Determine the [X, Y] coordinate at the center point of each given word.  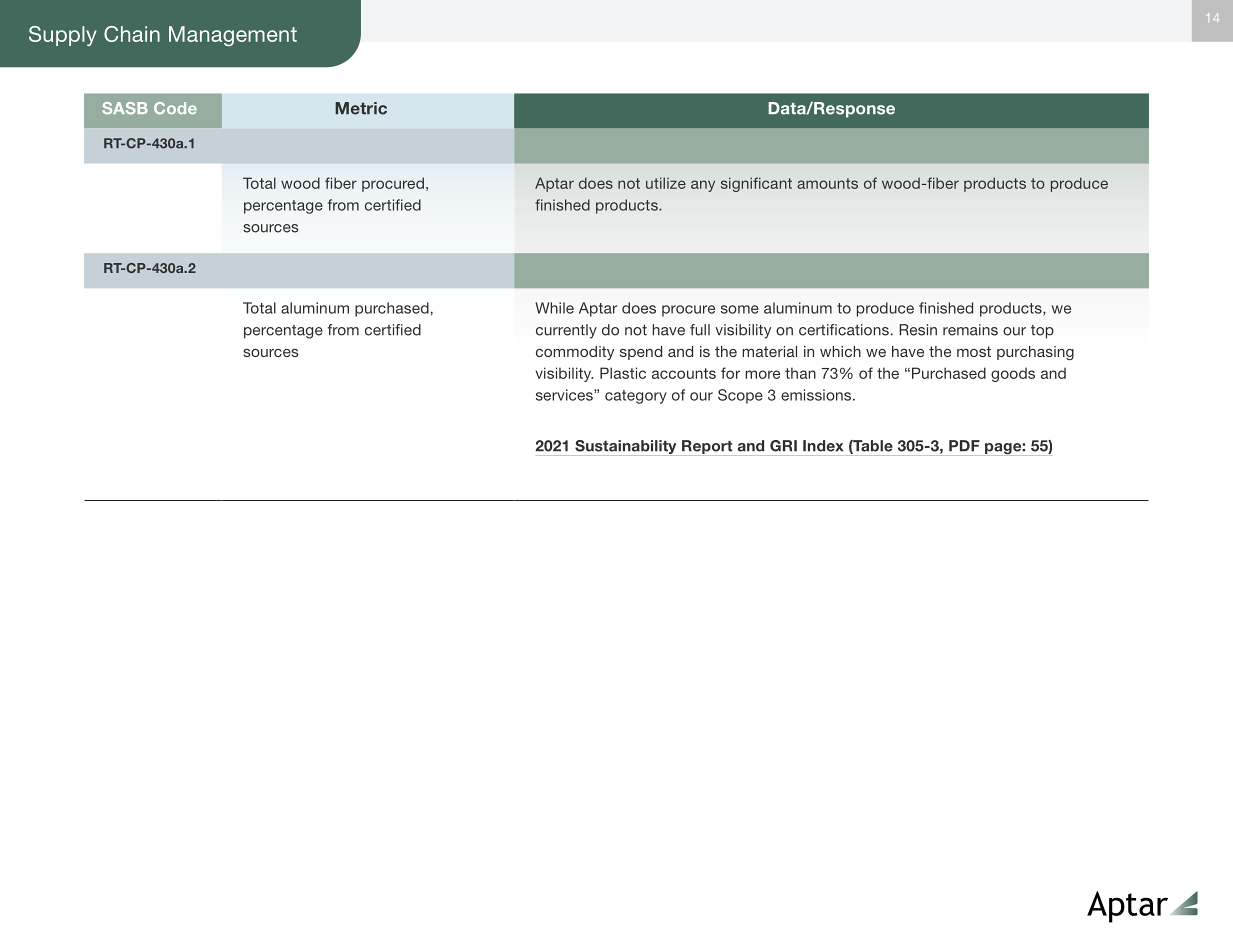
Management [233, 36]
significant [756, 184]
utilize [666, 183]
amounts [827, 183]
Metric [361, 108]
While [554, 308]
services [565, 395]
